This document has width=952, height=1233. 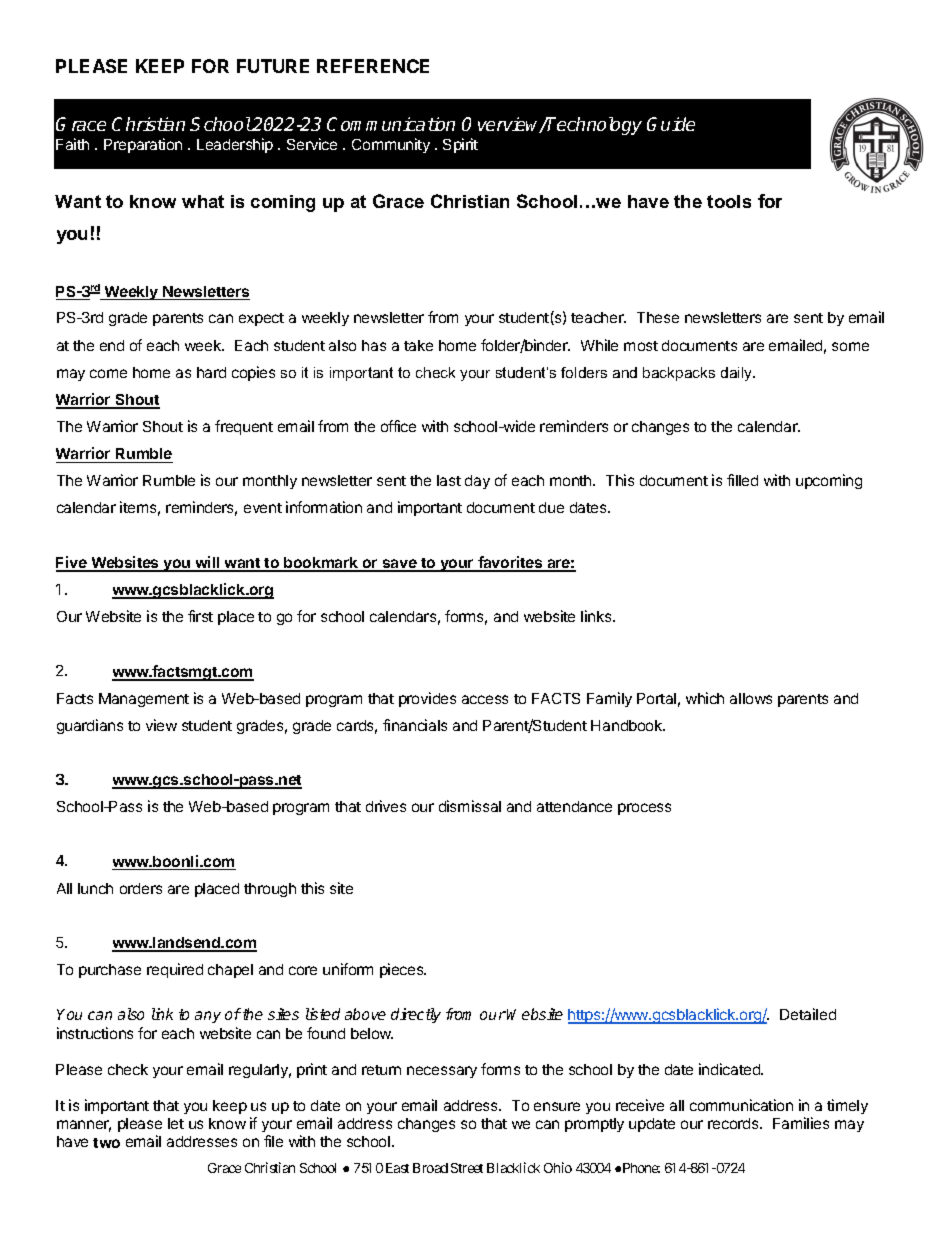 What do you see at coordinates (460, 145) in the document?
I see `Spirit` at bounding box center [460, 145].
